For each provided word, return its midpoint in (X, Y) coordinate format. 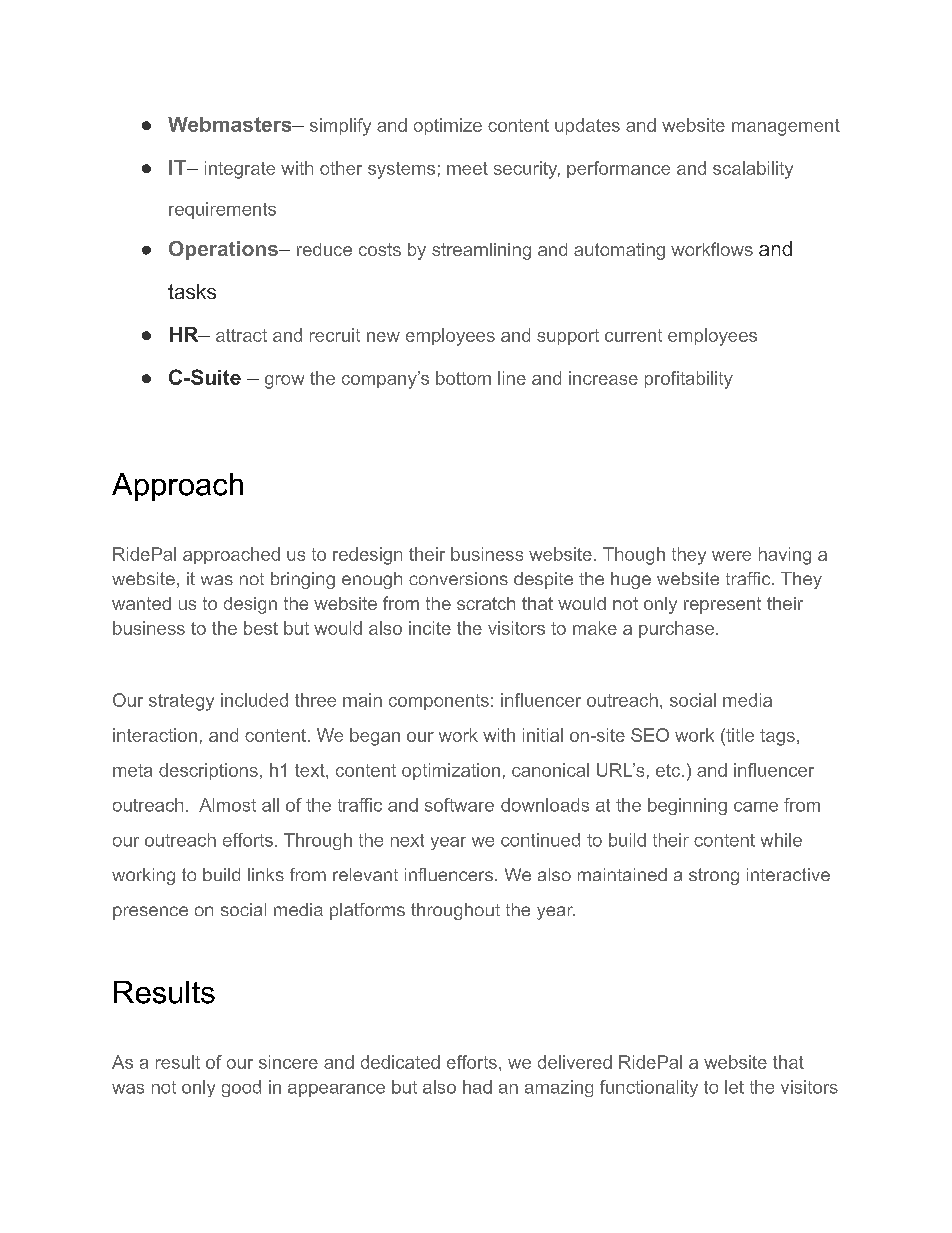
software (459, 805)
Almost (227, 805)
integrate (240, 170)
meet (467, 168)
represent (722, 605)
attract (241, 335)
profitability (689, 380)
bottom (463, 378)
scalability (753, 170)
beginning (687, 806)
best (261, 628)
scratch (486, 603)
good (241, 1088)
